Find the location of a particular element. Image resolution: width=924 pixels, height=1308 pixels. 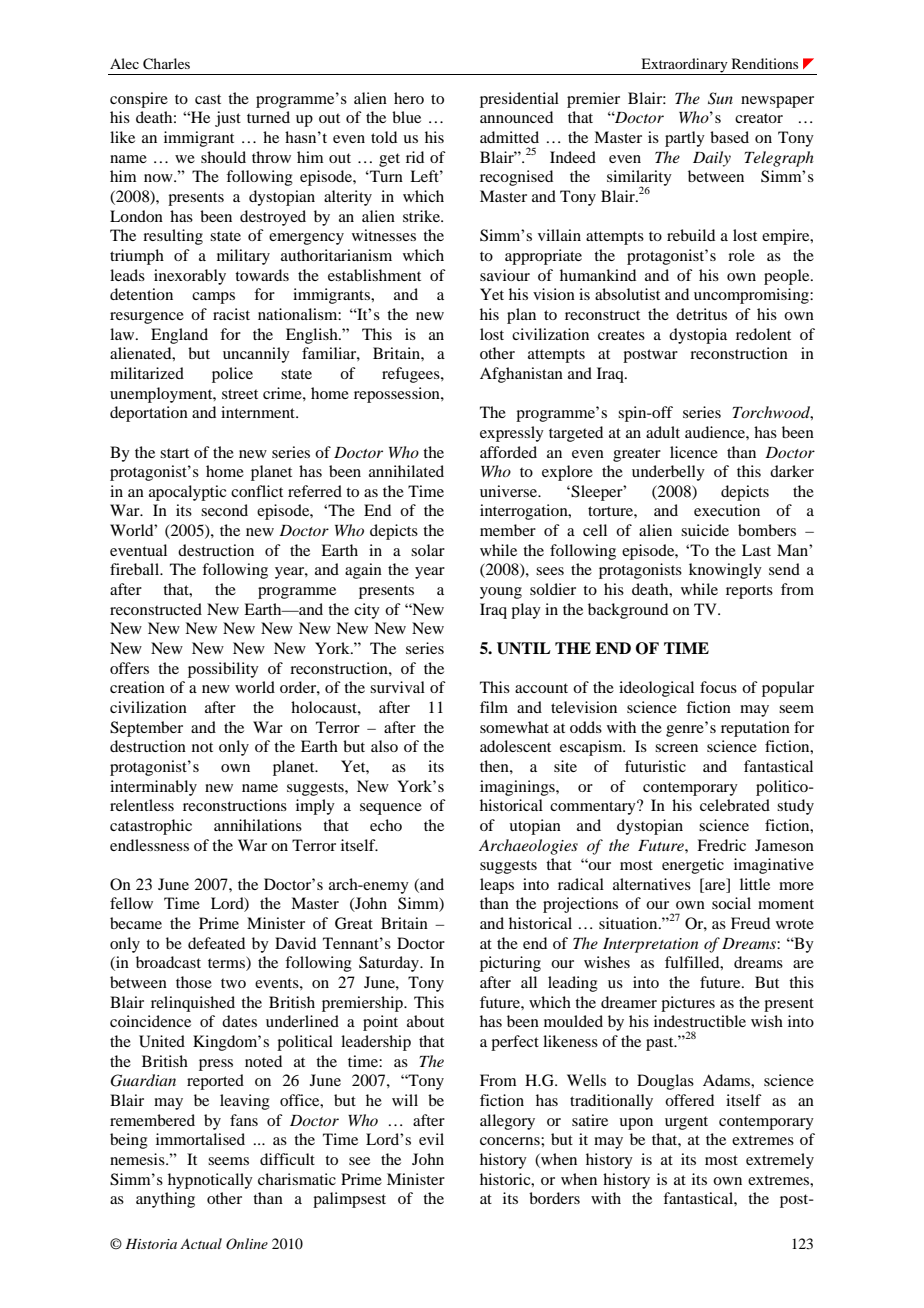

hero is located at coordinates (409, 98).
